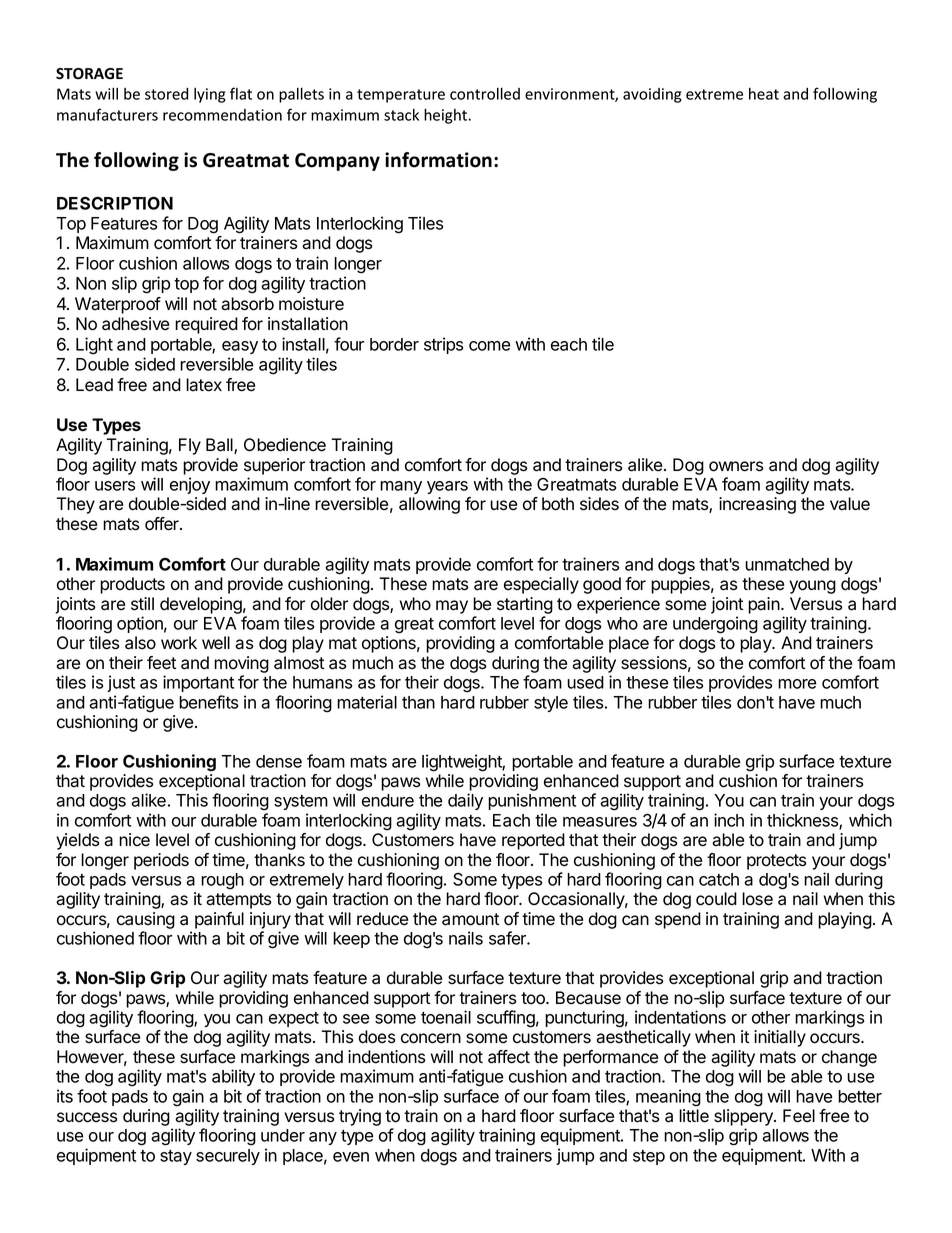 The height and width of the screenshot is (1233, 952). Describe the element at coordinates (551, 704) in the screenshot. I see `style` at that location.
